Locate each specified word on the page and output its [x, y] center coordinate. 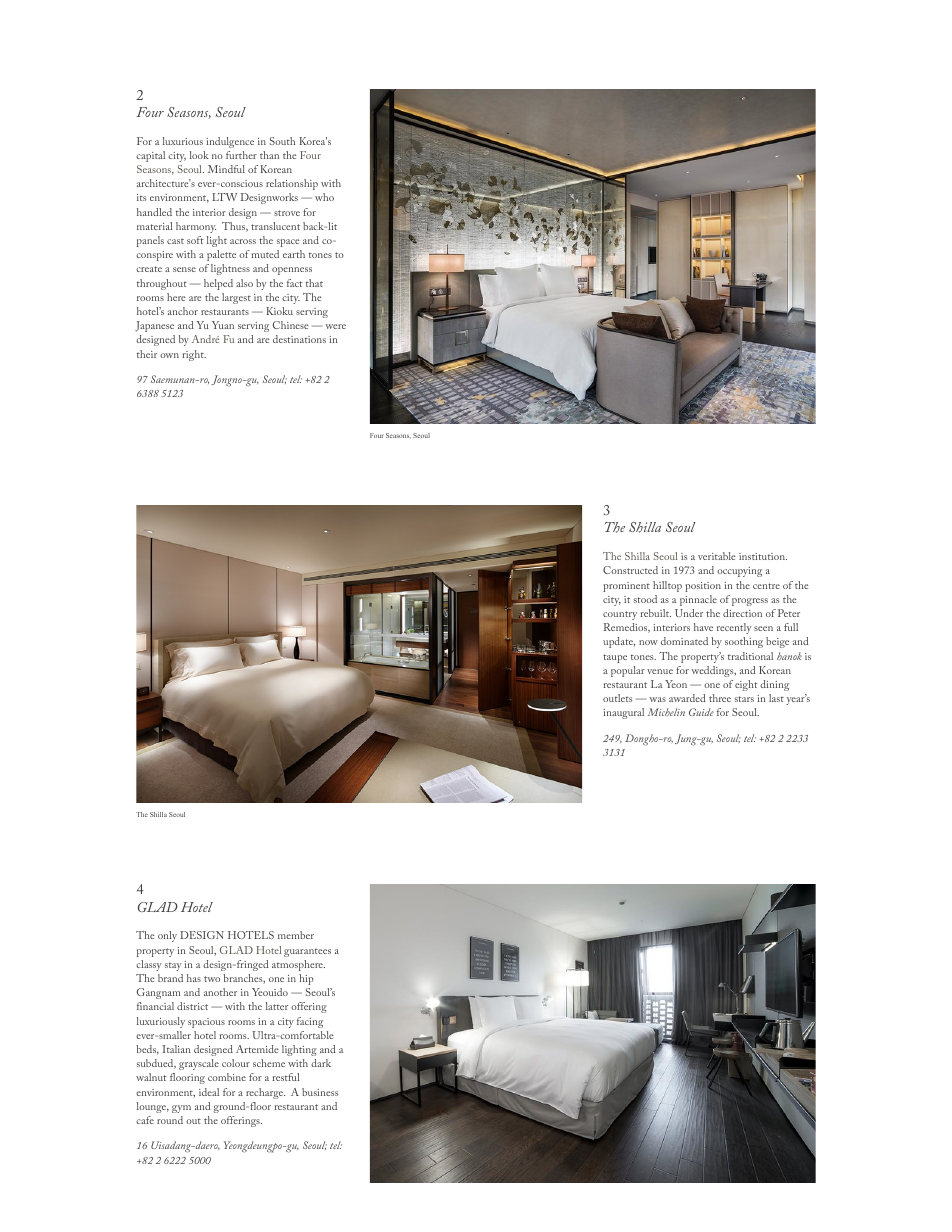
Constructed [630, 570]
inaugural [623, 713]
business [320, 1092]
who [324, 197]
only [167, 936]
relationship [292, 184]
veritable [716, 556]
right [194, 355]
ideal [209, 1092]
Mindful [226, 169]
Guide [701, 712]
